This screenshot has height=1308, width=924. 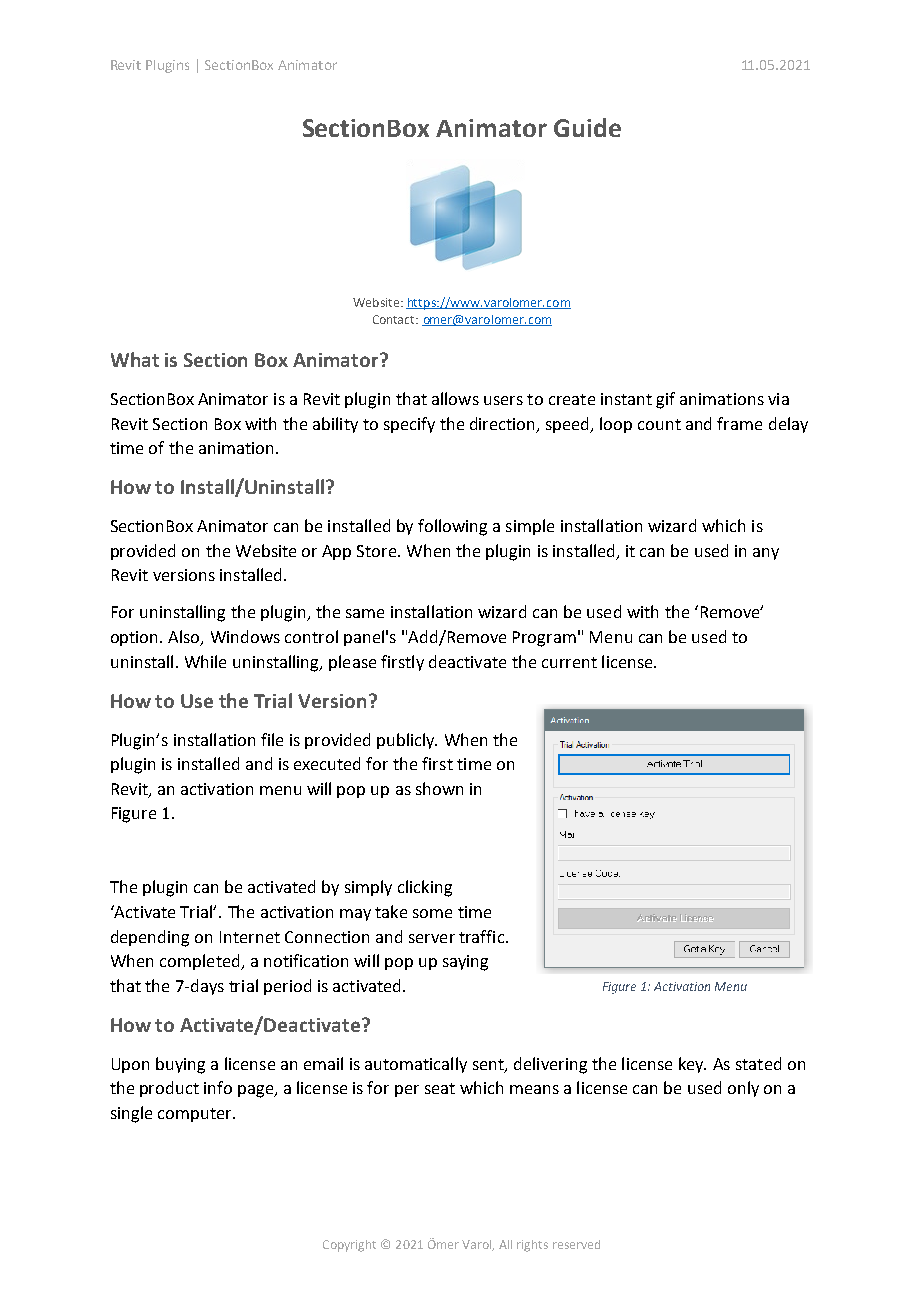 I want to click on any, so click(x=766, y=554).
